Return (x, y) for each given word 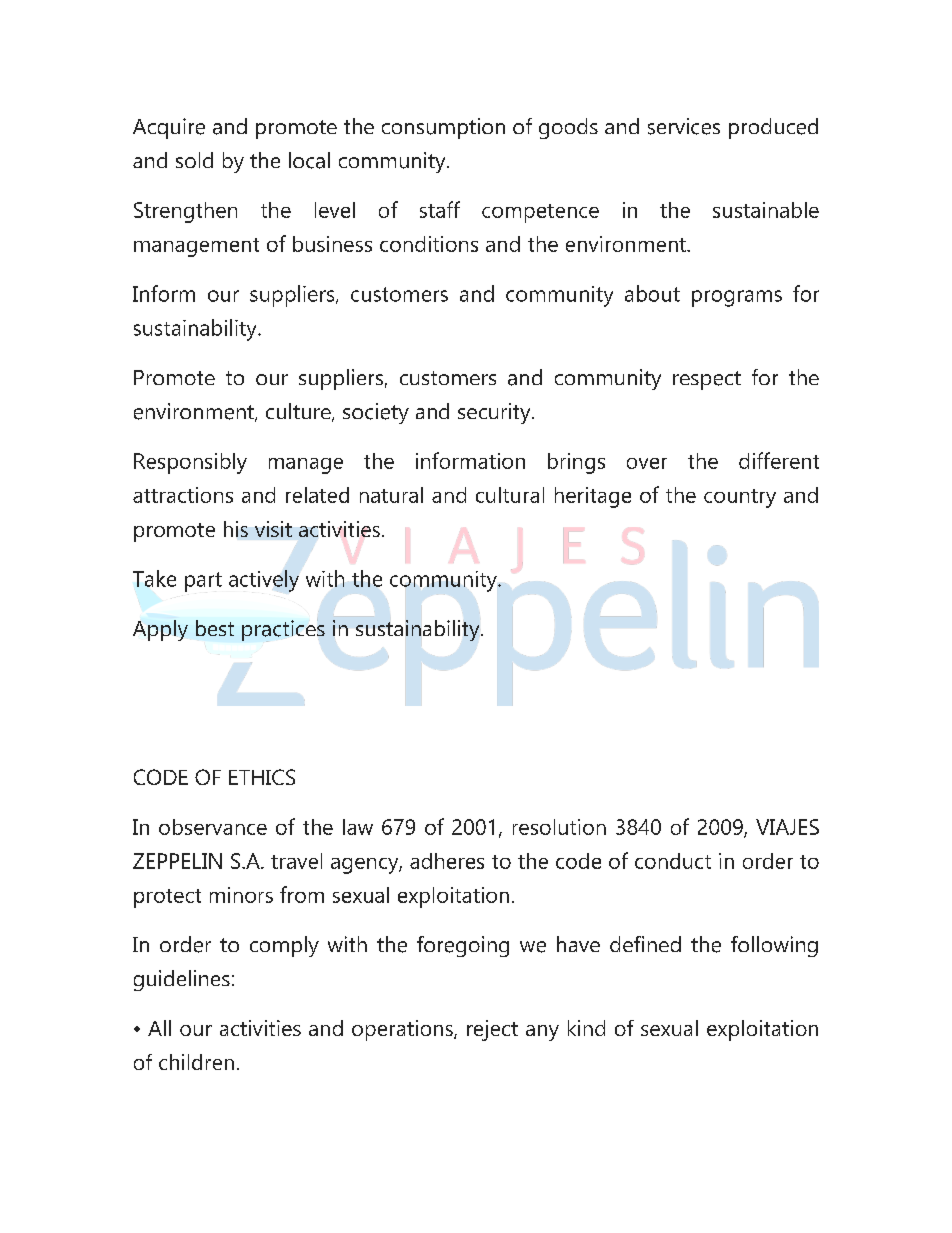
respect (707, 380)
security (495, 413)
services (684, 126)
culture (299, 412)
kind (586, 1028)
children (196, 1062)
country (740, 498)
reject (492, 1030)
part (203, 582)
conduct (673, 861)
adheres (447, 861)
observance (213, 827)
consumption (443, 128)
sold (194, 160)
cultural (510, 495)
